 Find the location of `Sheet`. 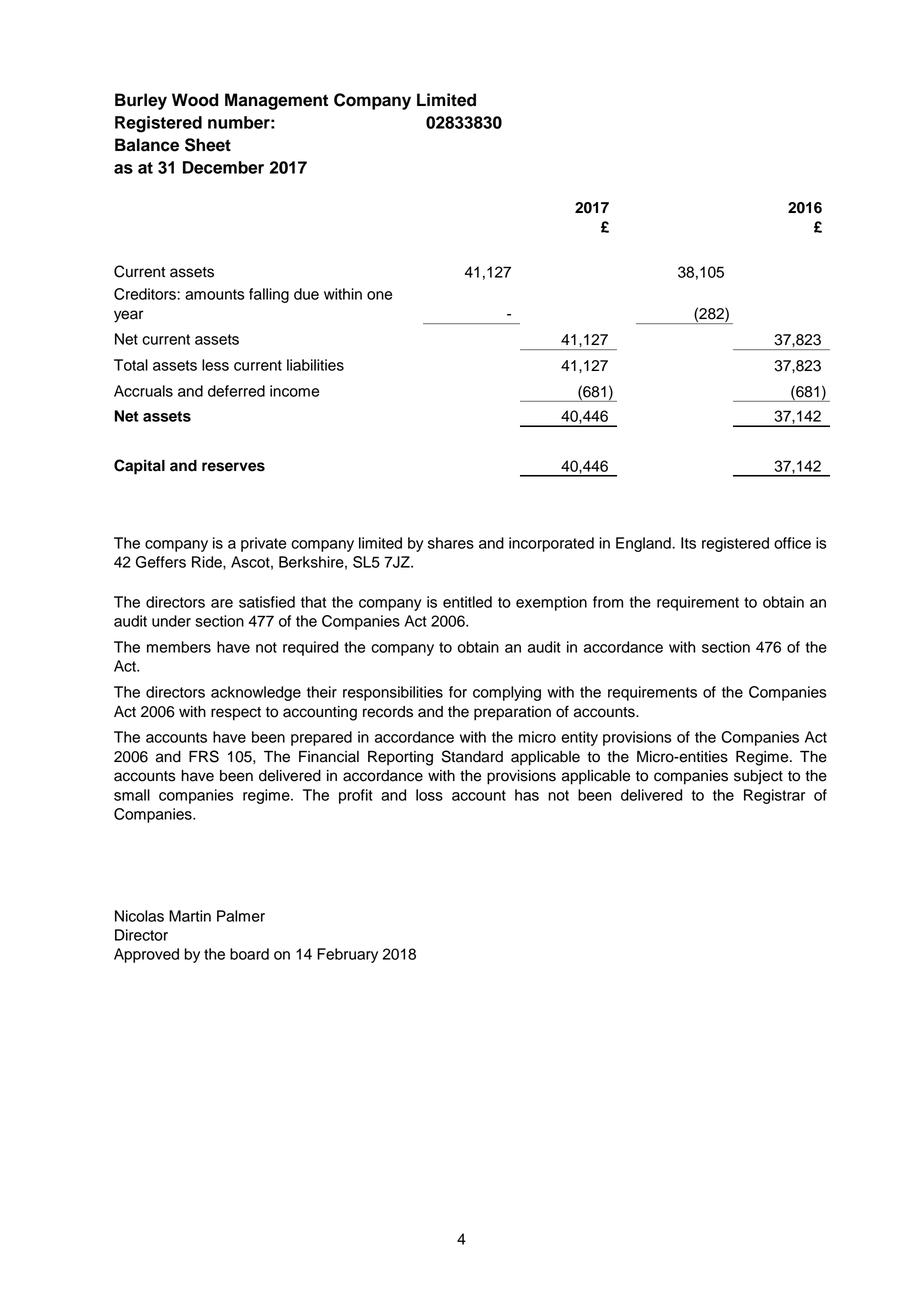

Sheet is located at coordinates (208, 145).
